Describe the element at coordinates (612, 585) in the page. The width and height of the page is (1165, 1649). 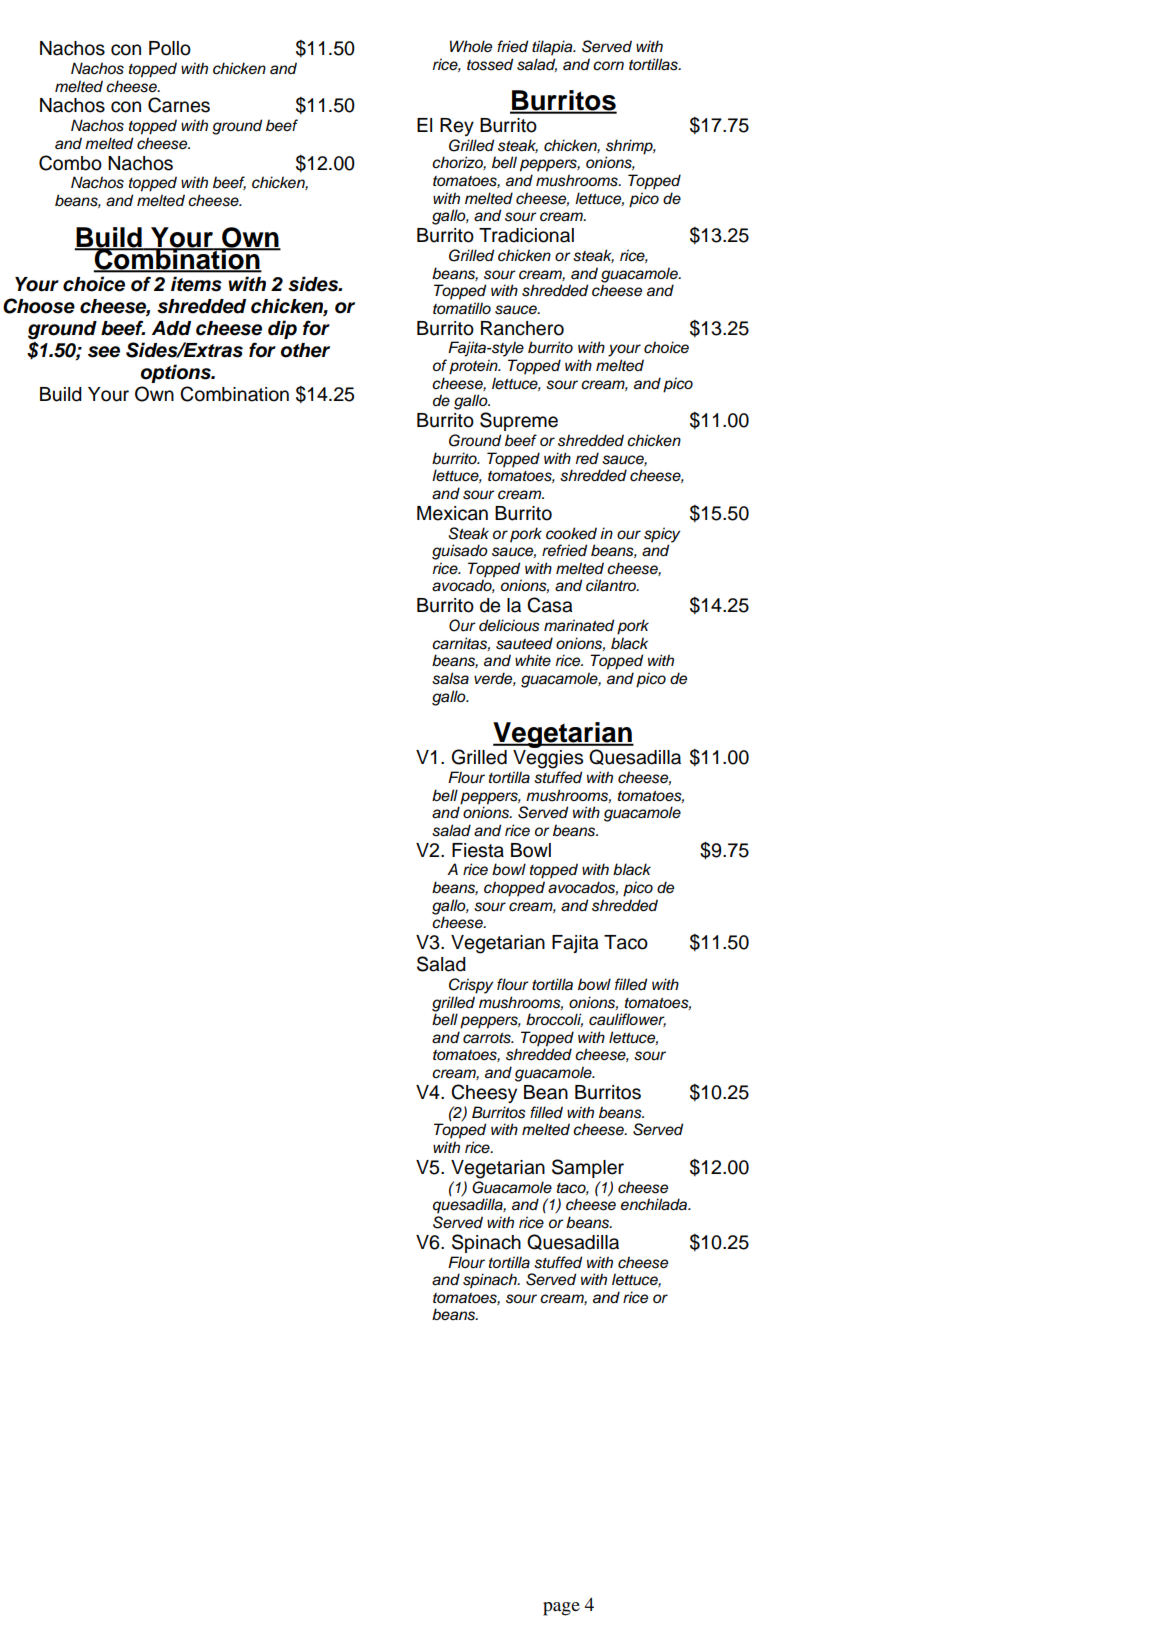
I see `cilantro` at that location.
